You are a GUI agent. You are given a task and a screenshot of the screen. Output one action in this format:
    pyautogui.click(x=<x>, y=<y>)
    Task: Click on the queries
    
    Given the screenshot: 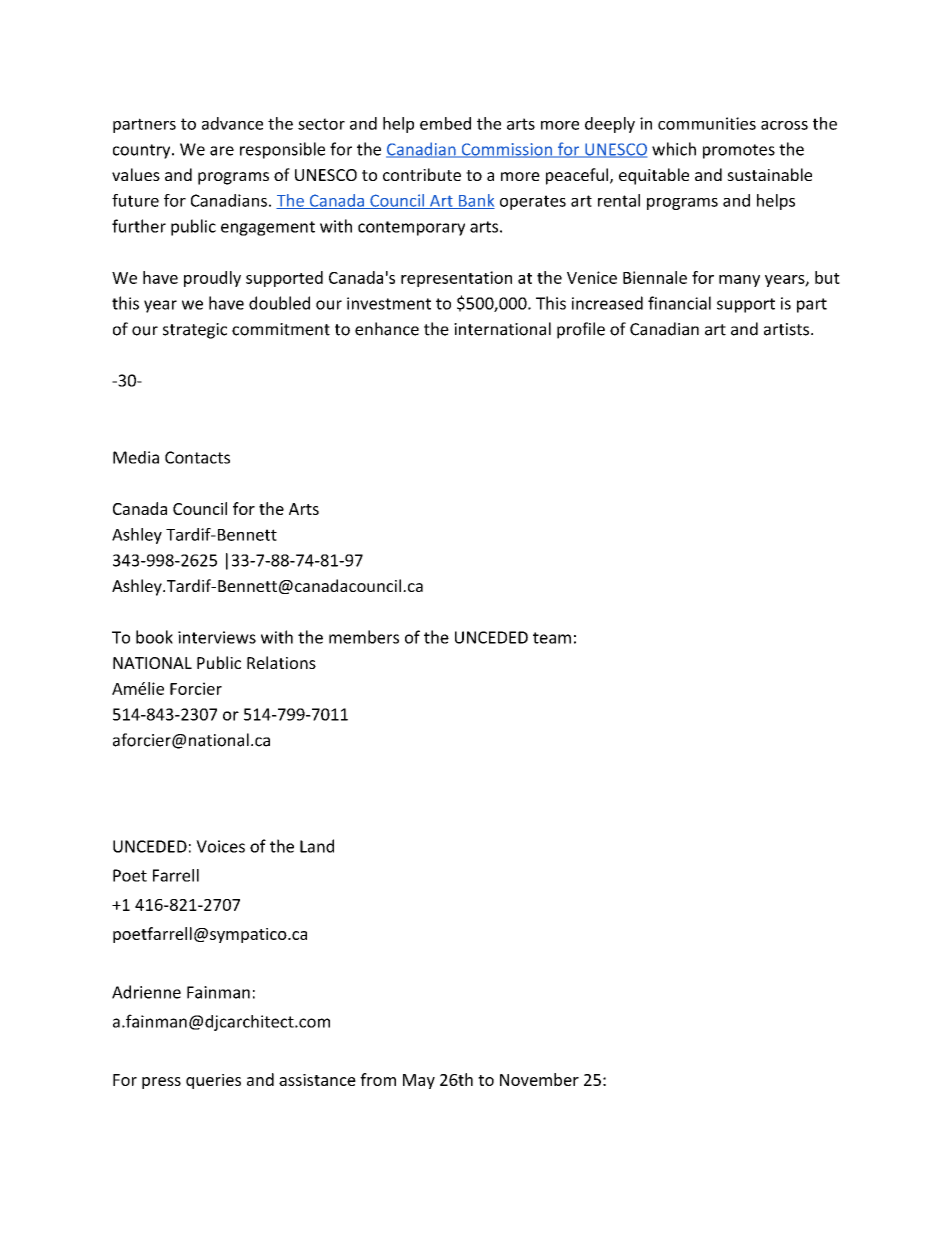 What is the action you would take?
    pyautogui.click(x=213, y=1081)
